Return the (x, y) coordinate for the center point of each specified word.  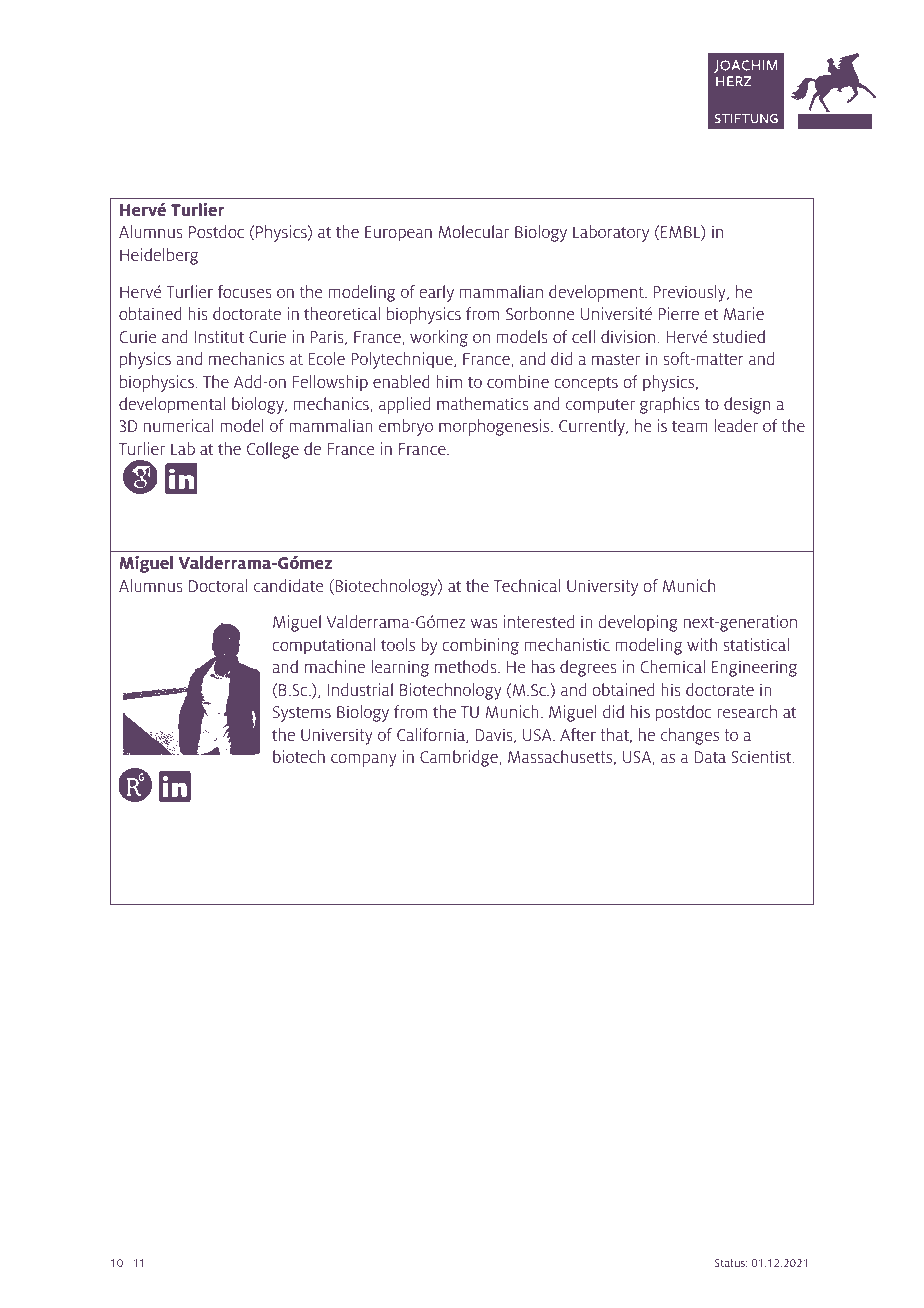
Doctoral (218, 585)
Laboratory (611, 233)
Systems (302, 714)
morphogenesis (495, 427)
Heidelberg (159, 256)
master (616, 359)
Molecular (473, 231)
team (690, 426)
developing (638, 623)
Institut (219, 336)
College (273, 450)
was (484, 623)
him (449, 381)
